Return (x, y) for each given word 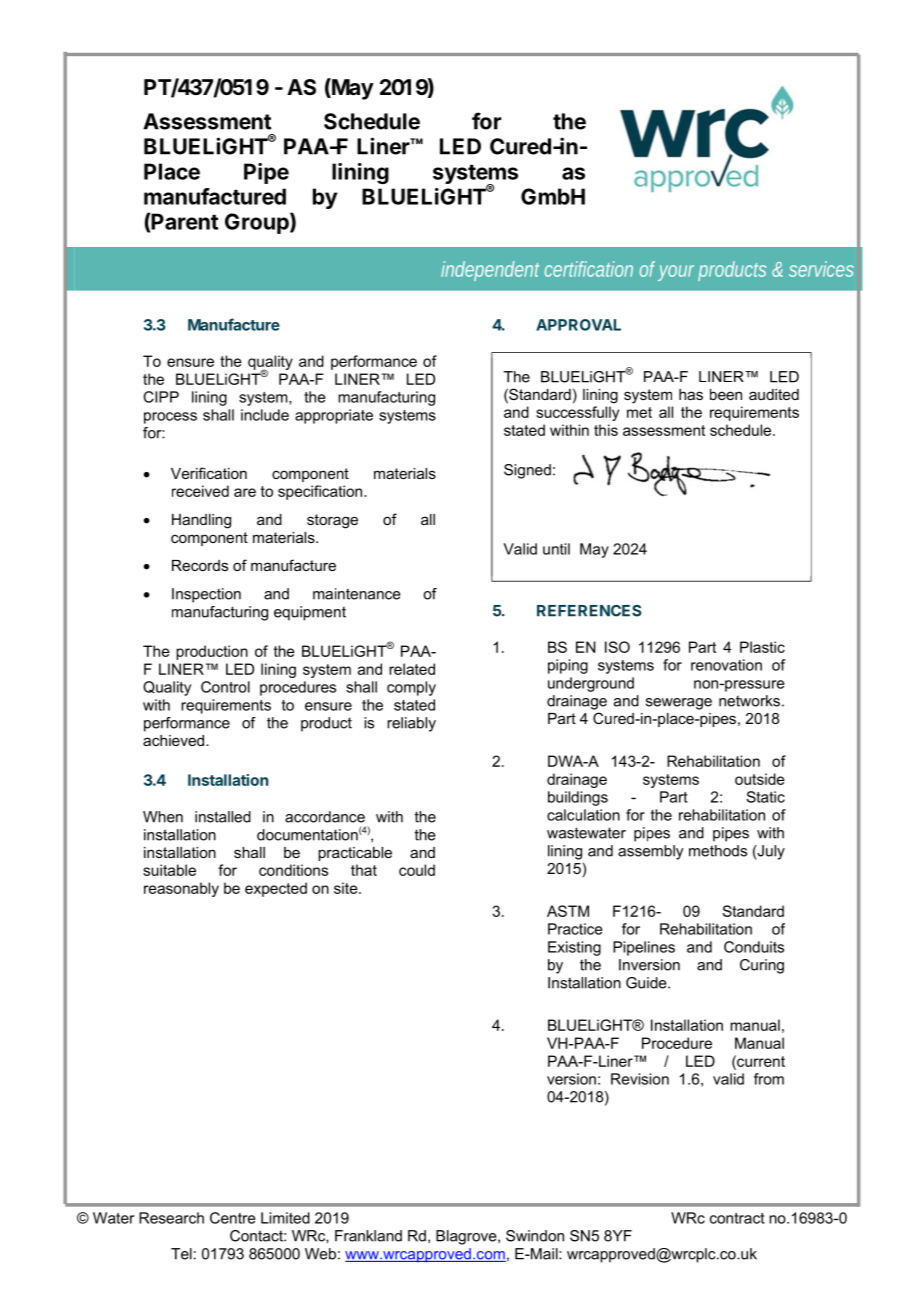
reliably (411, 724)
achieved (175, 740)
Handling (201, 521)
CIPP (161, 397)
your (678, 273)
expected (276, 889)
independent (490, 271)
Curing (762, 966)
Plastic (762, 647)
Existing (574, 948)
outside (760, 779)
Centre (233, 1218)
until (556, 549)
